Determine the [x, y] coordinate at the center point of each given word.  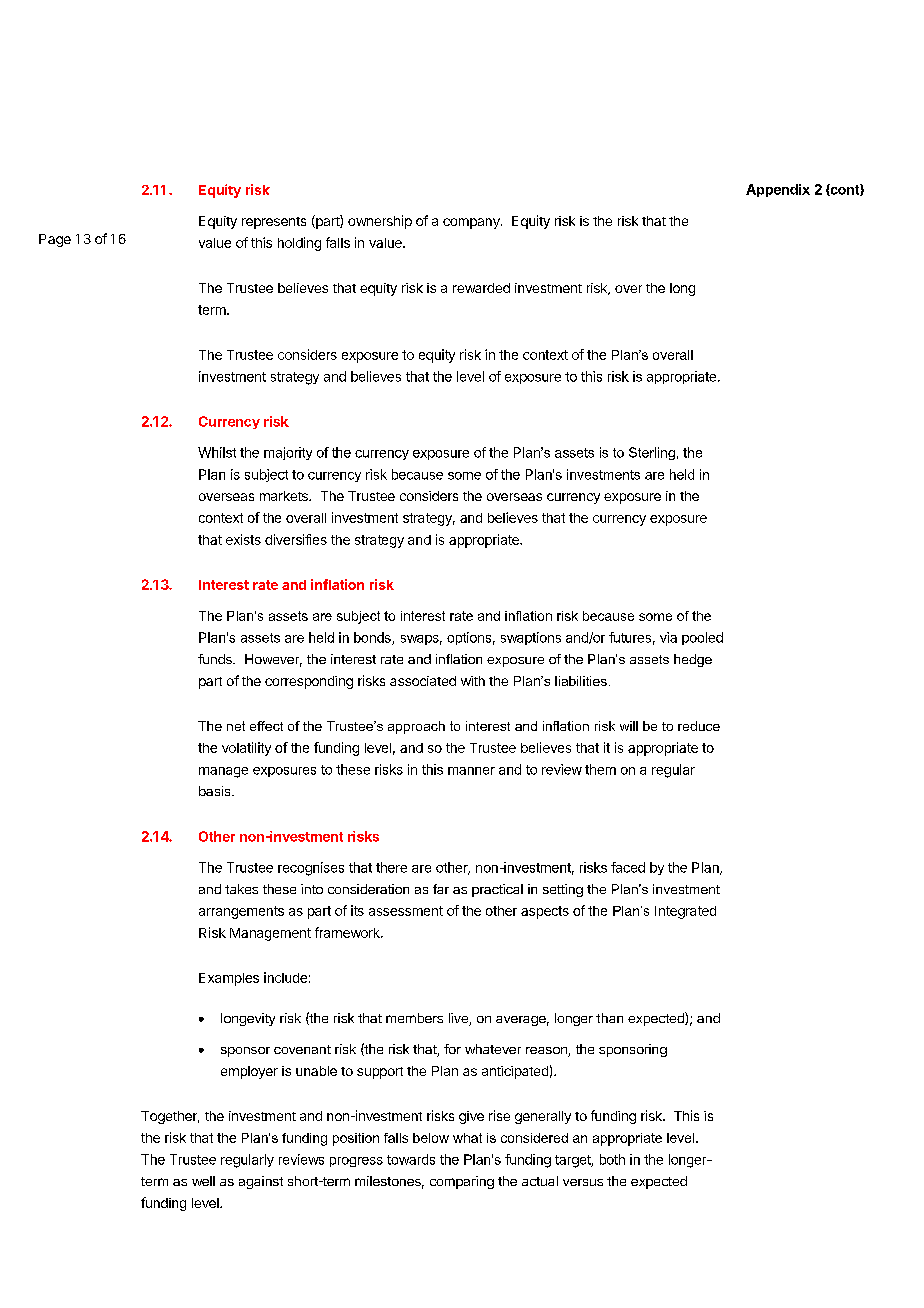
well [203, 1181]
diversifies [296, 539]
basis [216, 791]
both [612, 1159]
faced [628, 867]
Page [55, 240]
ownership [380, 222]
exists [243, 539]
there [391, 867]
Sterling [652, 453]
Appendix [778, 190]
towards [411, 1159]
